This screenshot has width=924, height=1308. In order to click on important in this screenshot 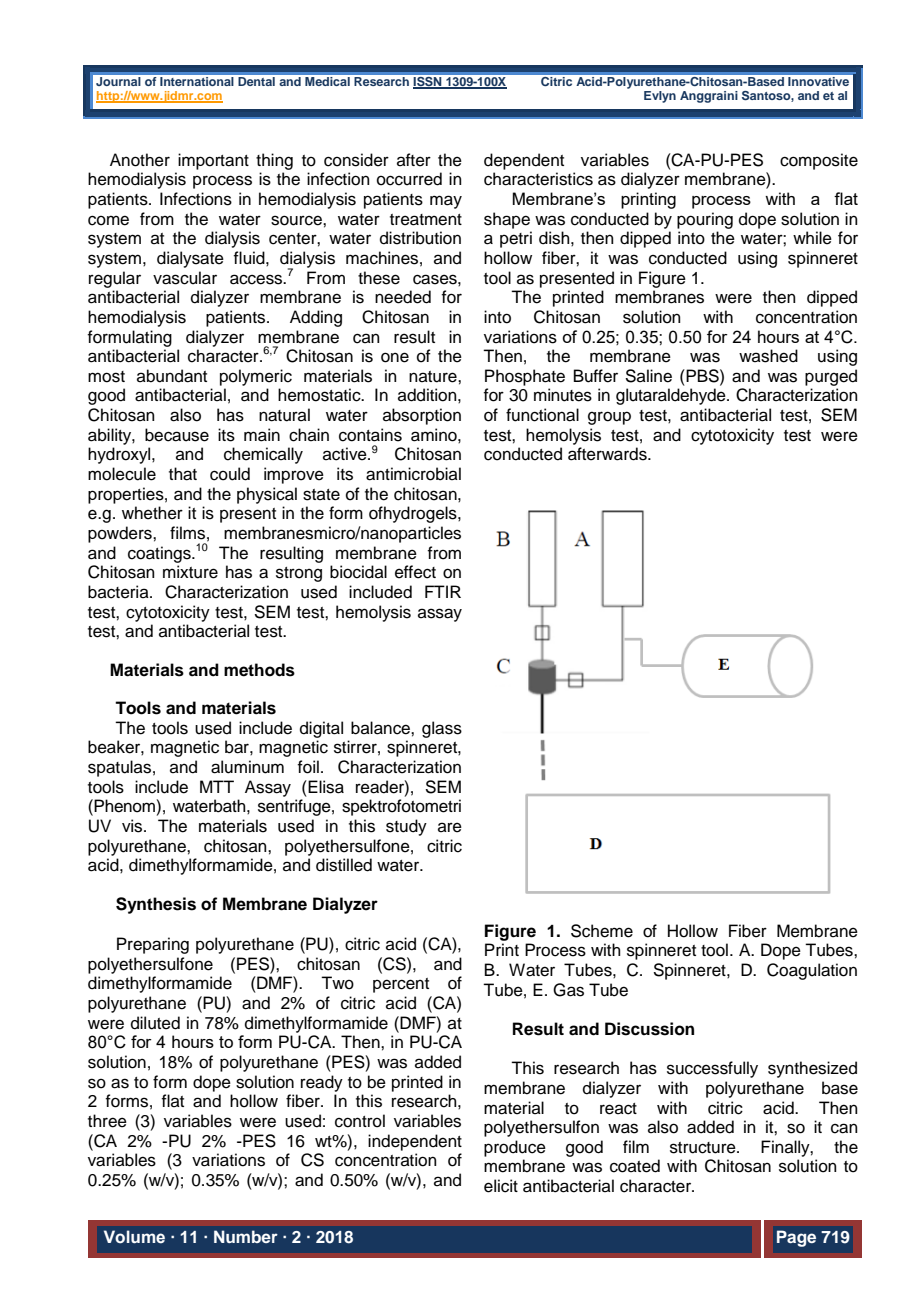, I will do `click(213, 161)`.
